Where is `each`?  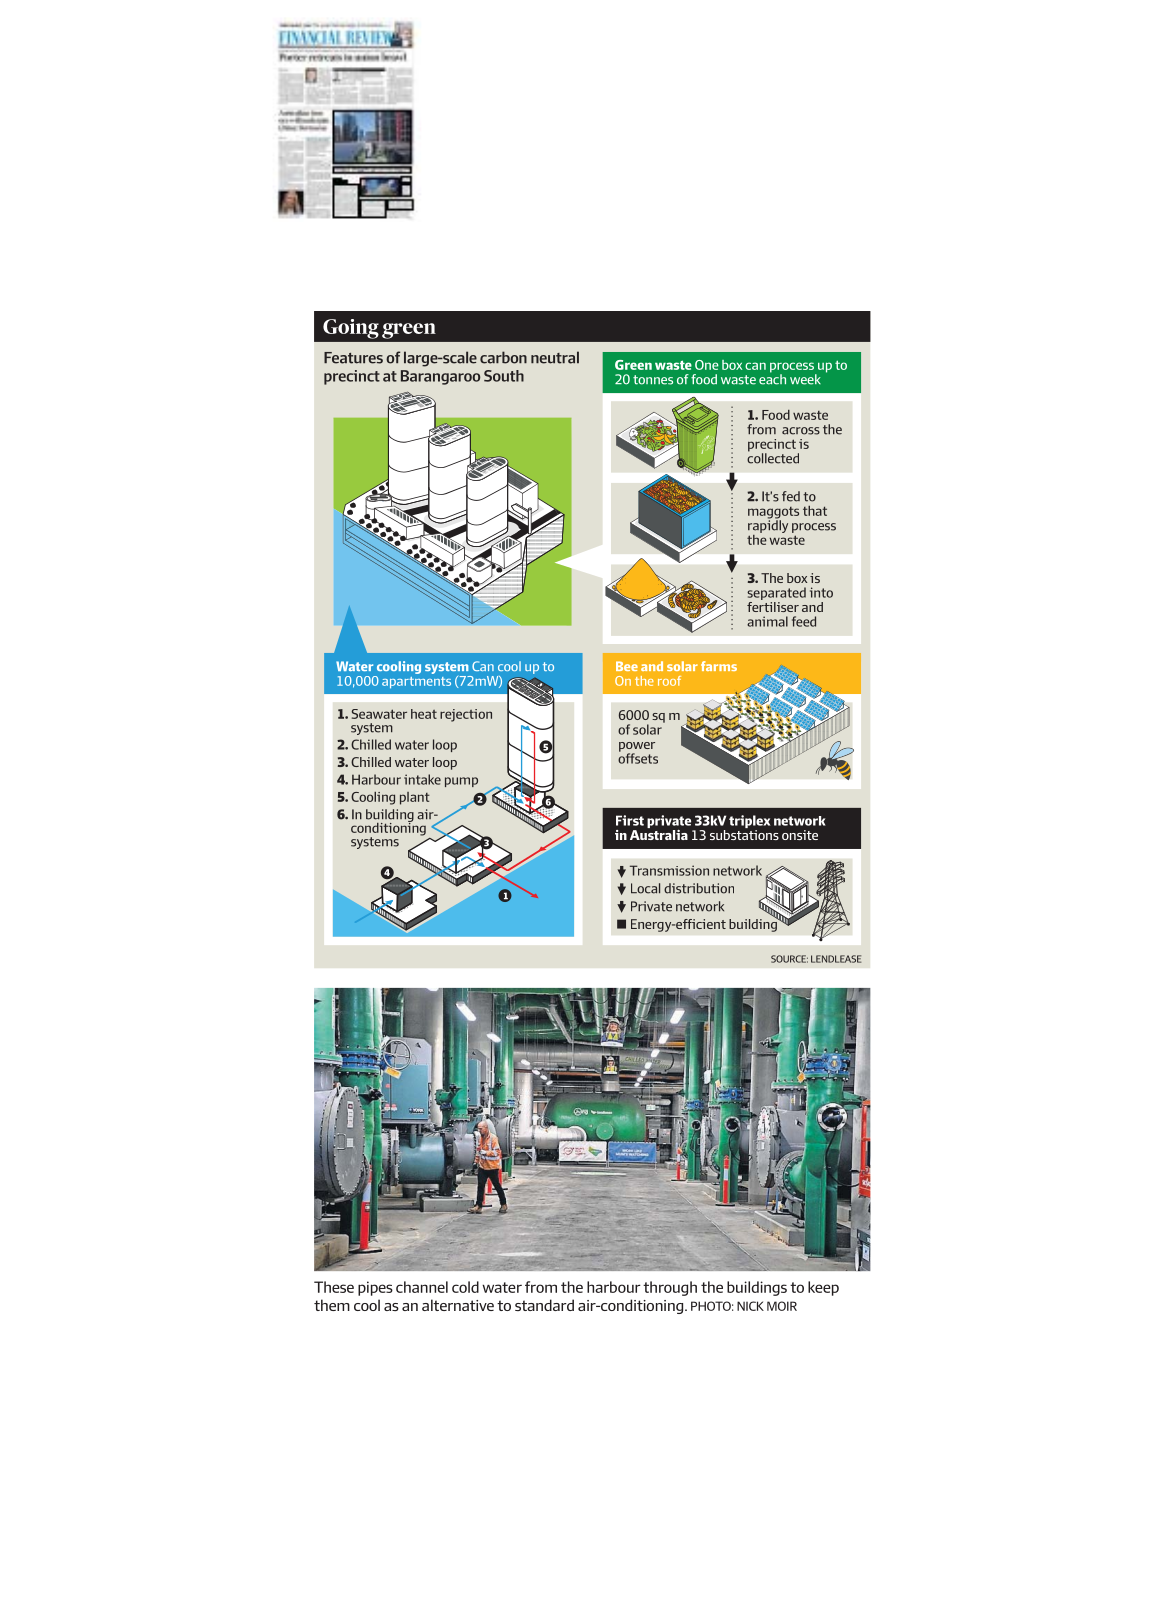 each is located at coordinates (772, 378).
